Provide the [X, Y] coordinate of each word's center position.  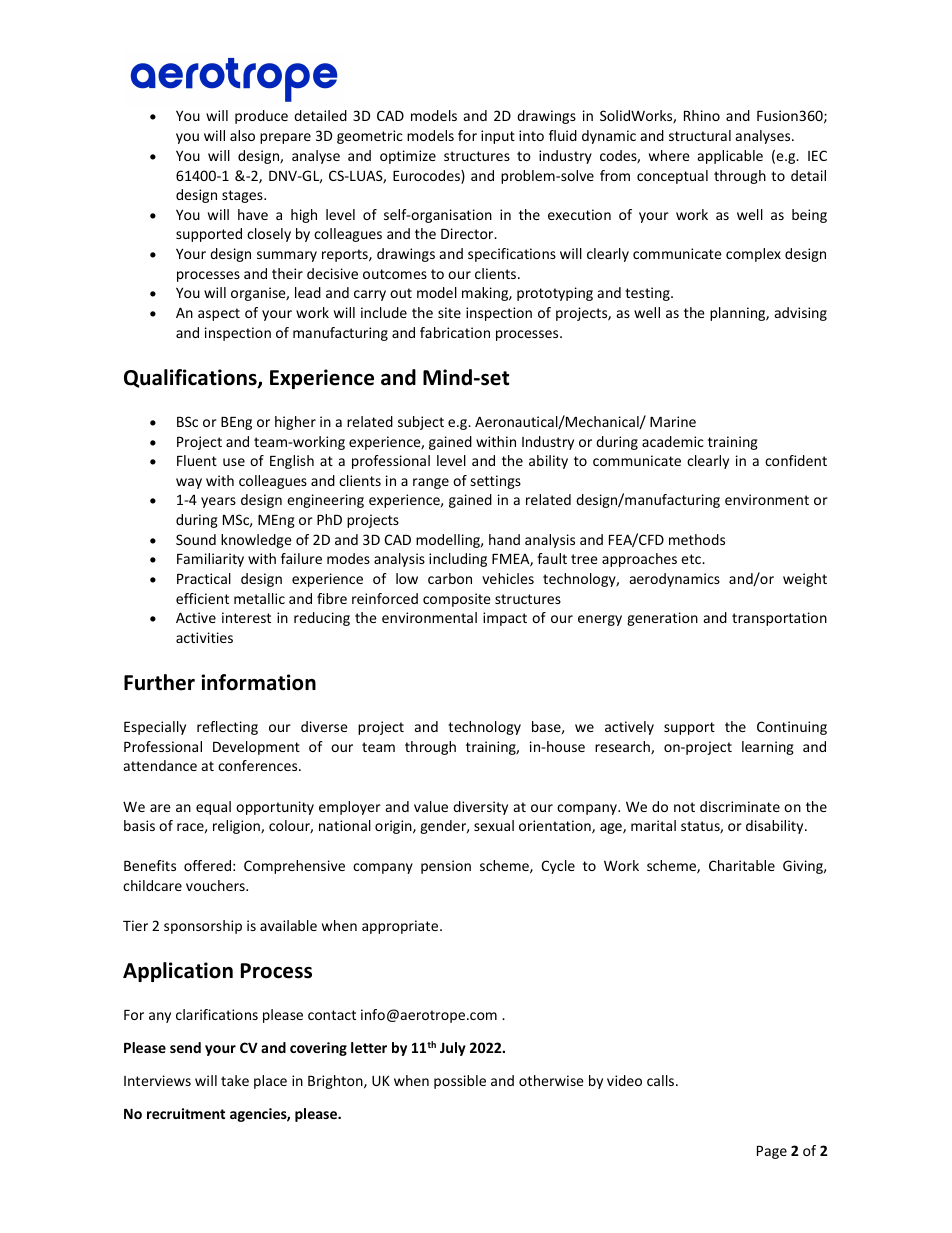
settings [495, 482]
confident [796, 460]
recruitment [186, 1113]
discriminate [740, 806]
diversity [480, 808]
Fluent [197, 460]
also [242, 135]
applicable [730, 157]
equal [213, 808]
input [498, 137]
